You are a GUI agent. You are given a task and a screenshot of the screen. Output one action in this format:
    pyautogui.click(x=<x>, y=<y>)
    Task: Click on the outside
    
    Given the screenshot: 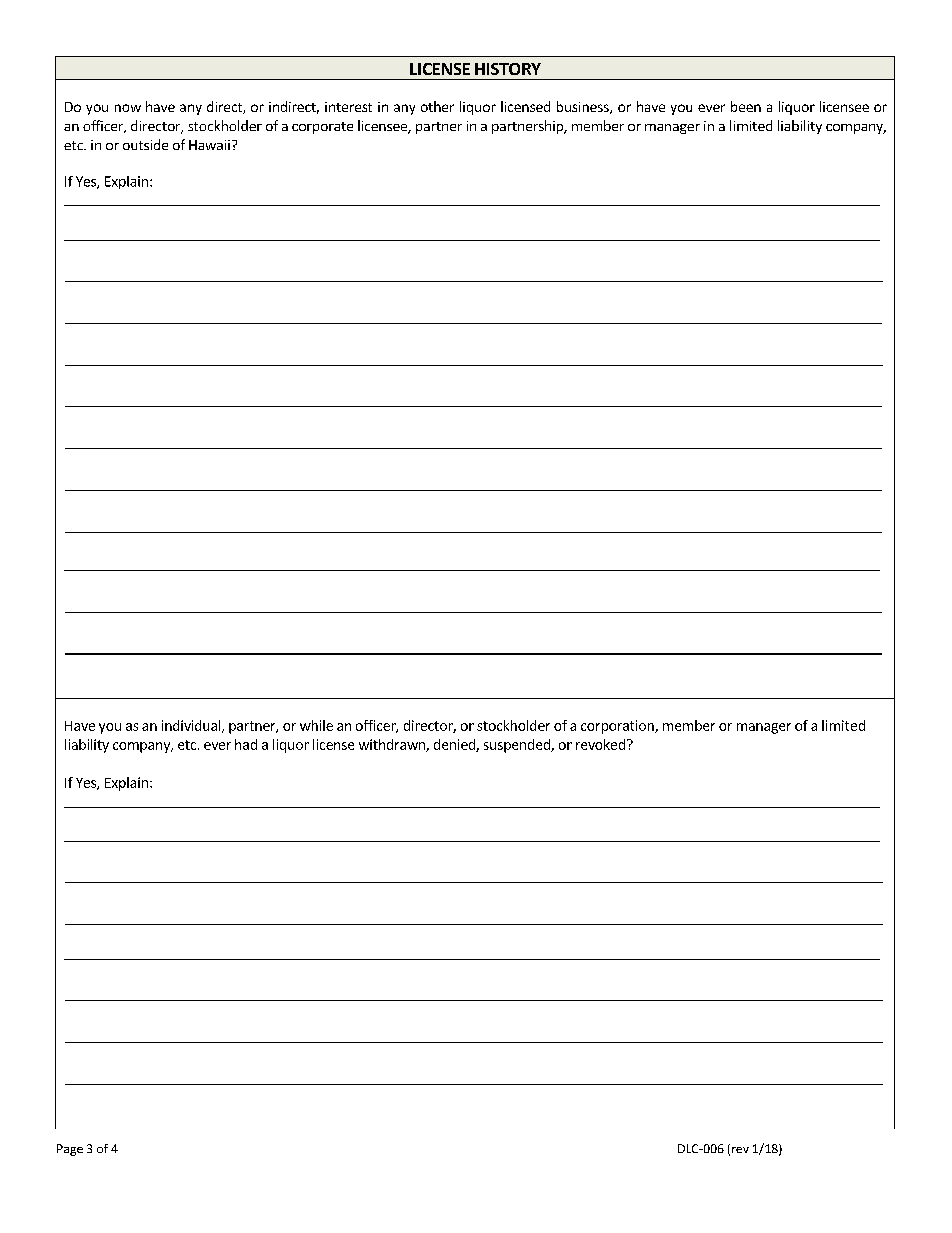 What is the action you would take?
    pyautogui.click(x=145, y=144)
